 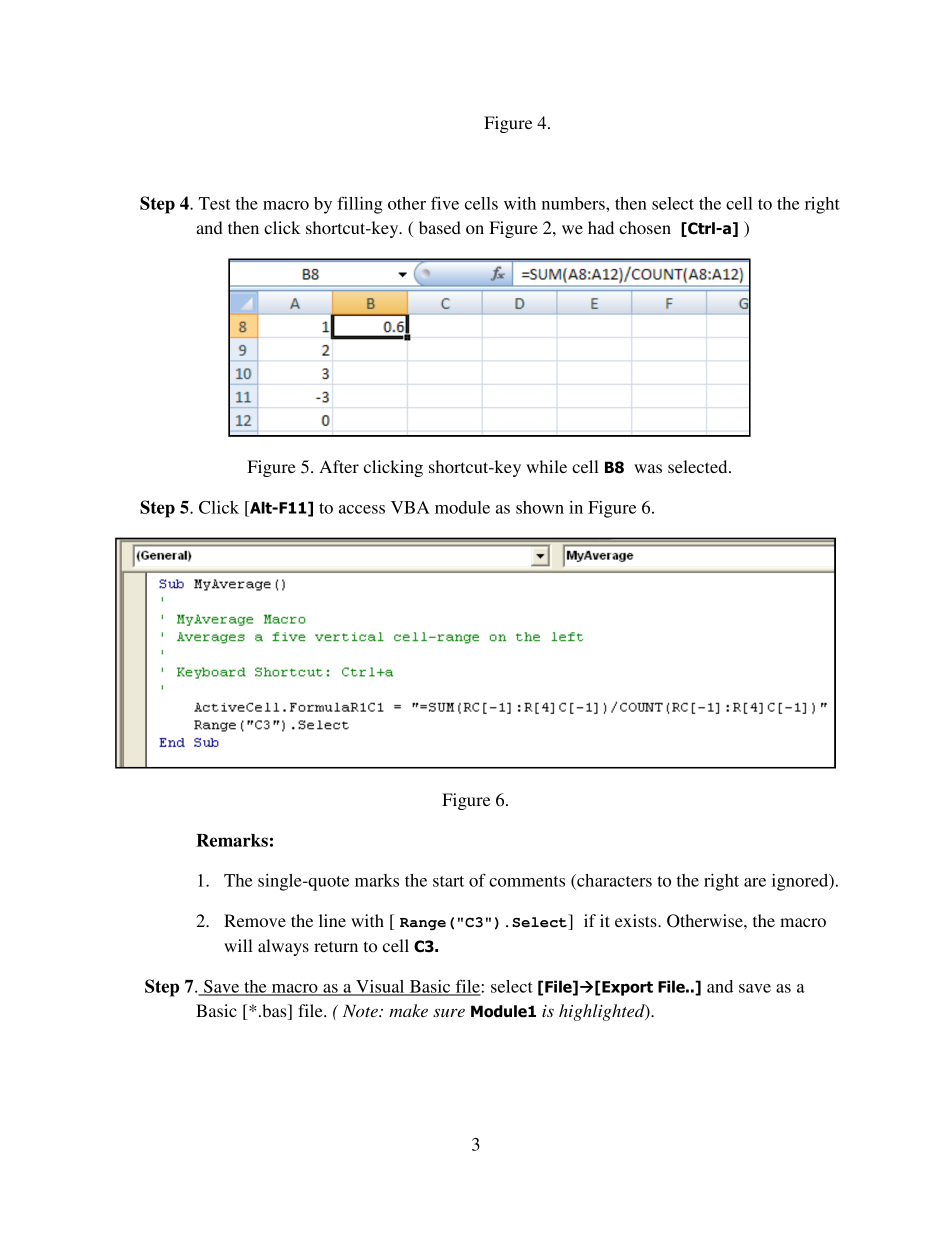 What do you see at coordinates (645, 227) in the screenshot?
I see `chosen` at bounding box center [645, 227].
